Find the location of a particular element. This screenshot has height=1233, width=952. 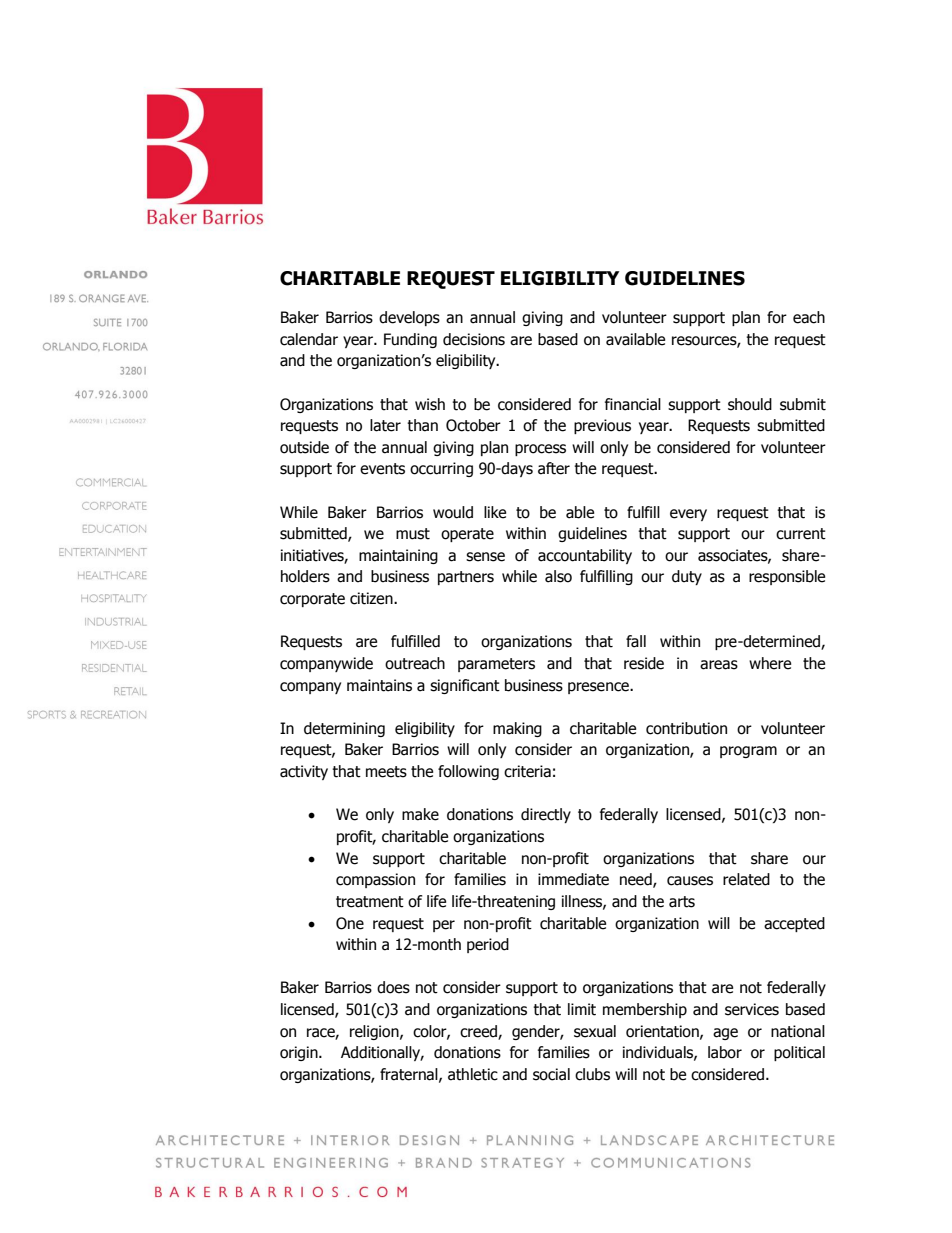

decisions is located at coordinates (474, 339).
